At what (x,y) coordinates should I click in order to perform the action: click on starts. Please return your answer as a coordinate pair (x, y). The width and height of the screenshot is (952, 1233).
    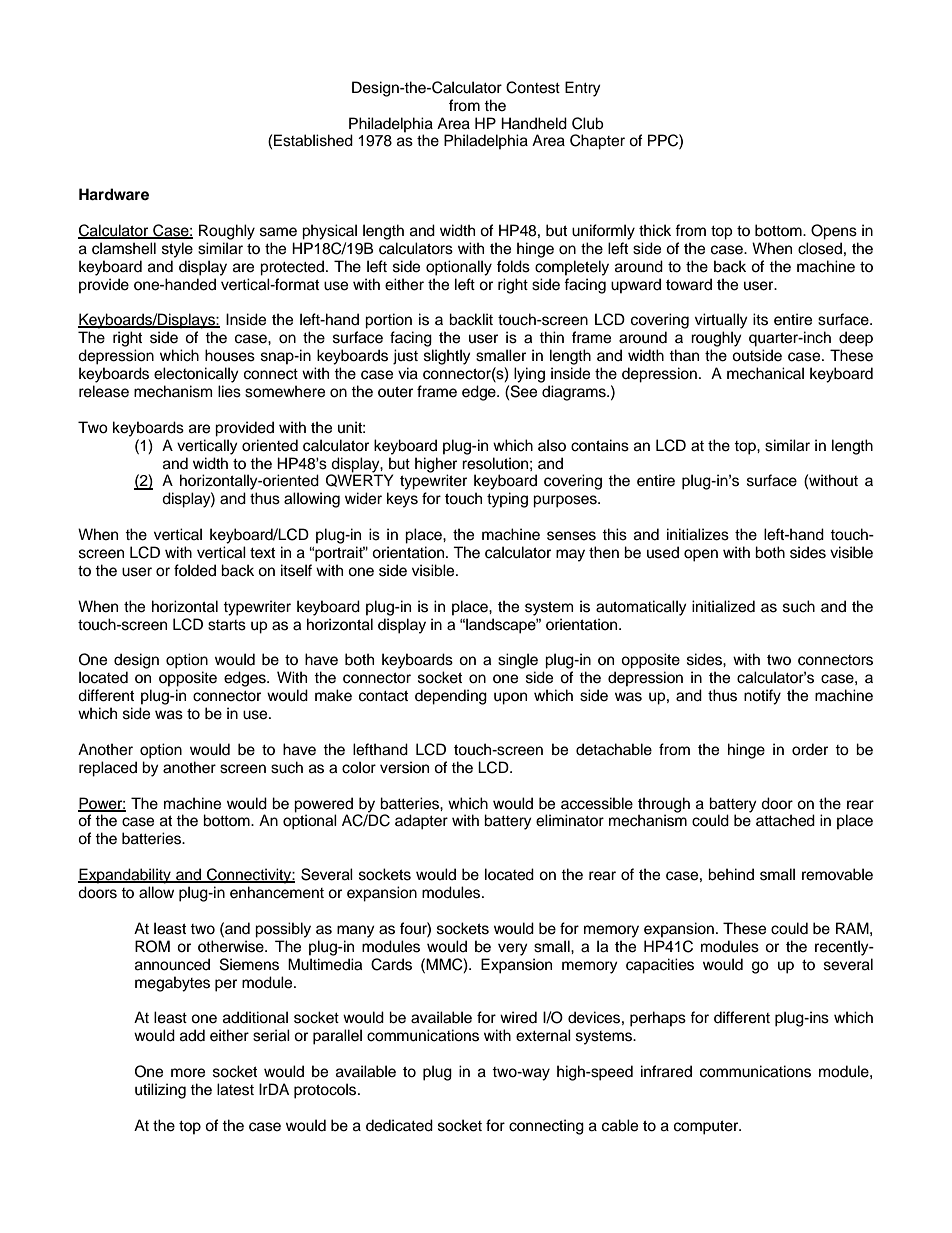
    Looking at the image, I should click on (227, 625).
